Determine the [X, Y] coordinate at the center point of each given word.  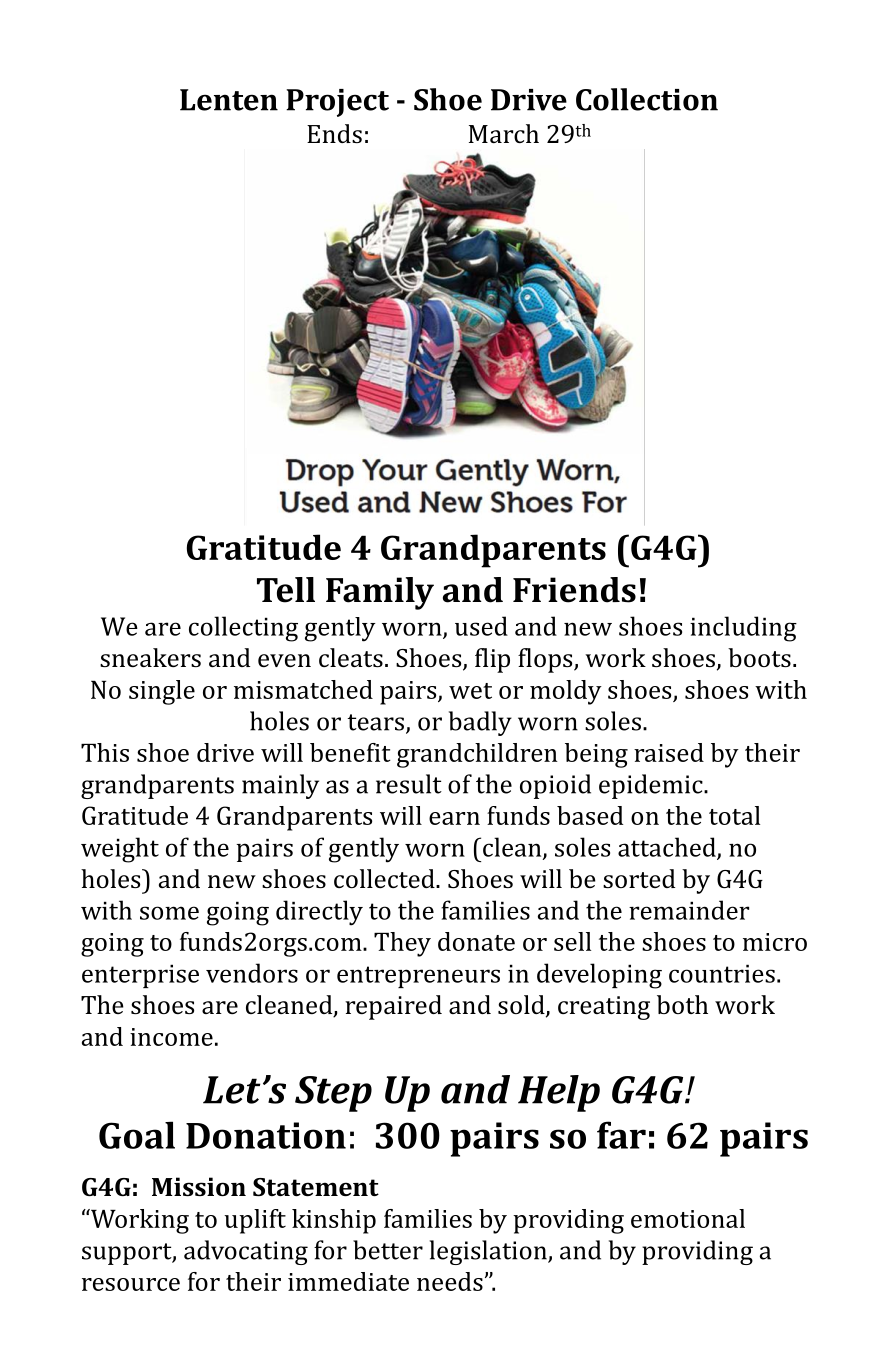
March [504, 133]
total [734, 815]
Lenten [229, 100]
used [481, 626]
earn [454, 818]
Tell [286, 590]
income [171, 1037]
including [743, 629]
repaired [393, 1007]
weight [120, 850]
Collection [647, 99]
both [682, 1004]
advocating [246, 1252]
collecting [243, 629]
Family [380, 593]
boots [759, 657]
